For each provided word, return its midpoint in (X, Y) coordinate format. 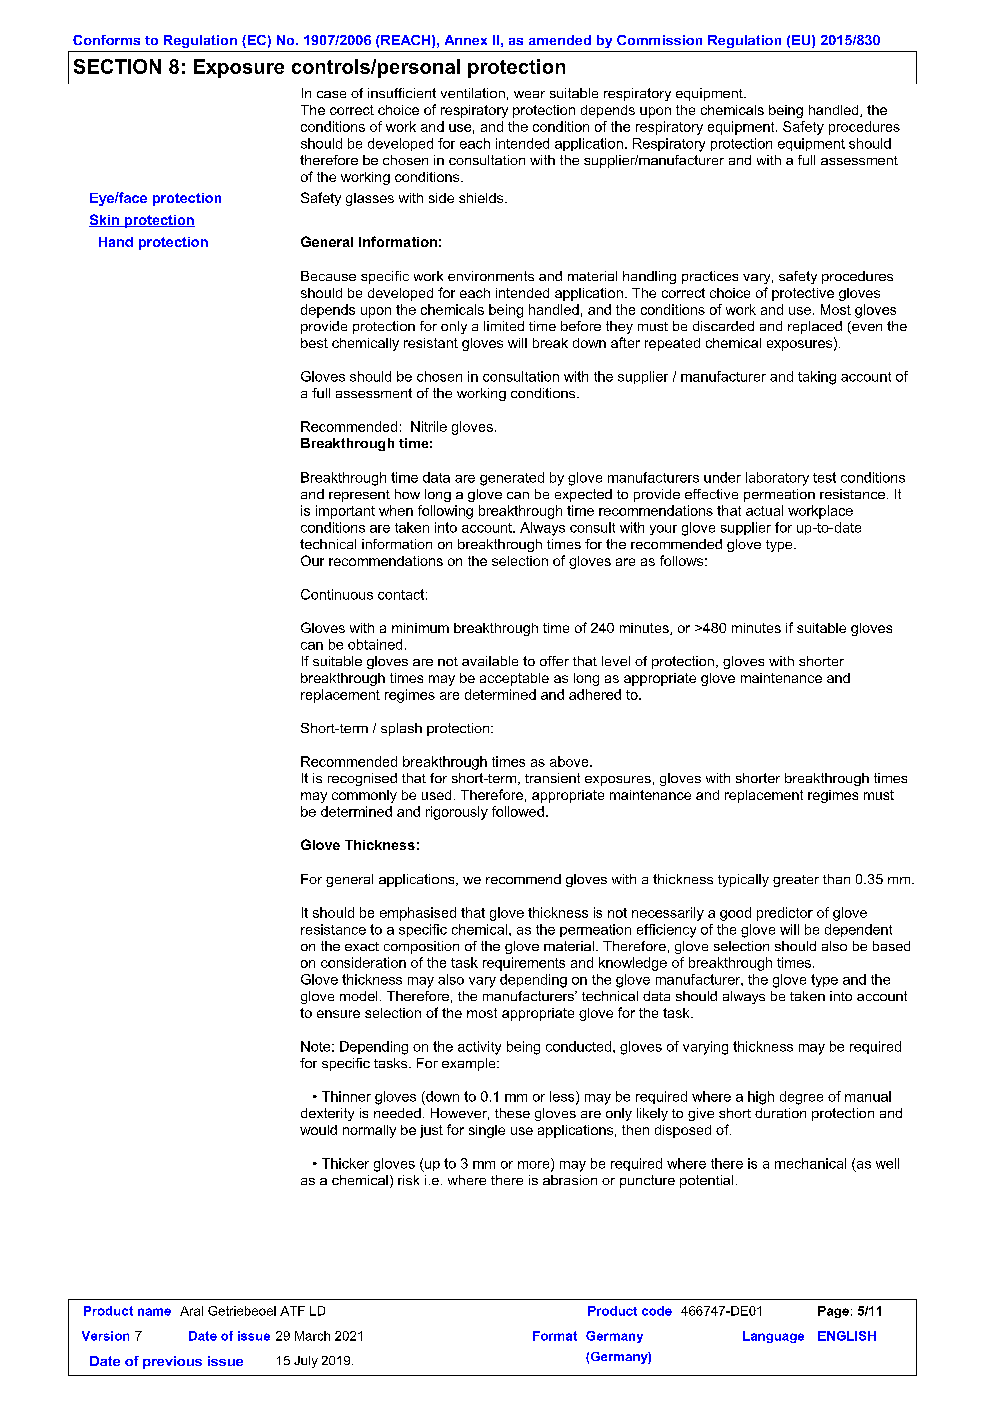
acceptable (514, 679)
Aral (191, 1311)
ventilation (473, 93)
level (616, 661)
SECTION (117, 66)
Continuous (337, 594)
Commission (659, 40)
